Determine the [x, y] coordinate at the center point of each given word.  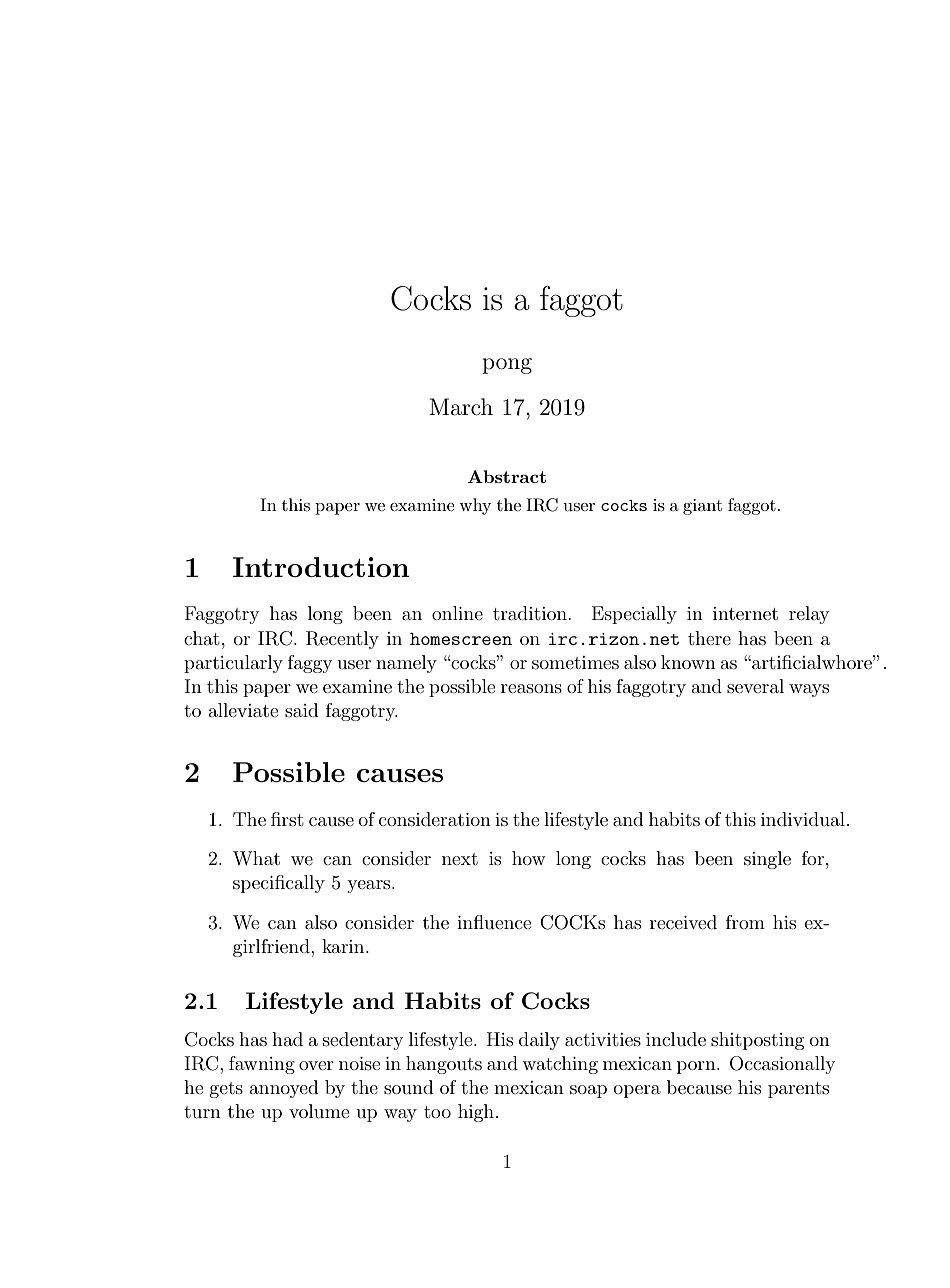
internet [745, 613]
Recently [342, 640]
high [476, 1113]
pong [507, 366]
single [767, 860]
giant [702, 507]
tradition [531, 613]
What [256, 858]
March [461, 407]
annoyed [284, 1089]
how [529, 858]
